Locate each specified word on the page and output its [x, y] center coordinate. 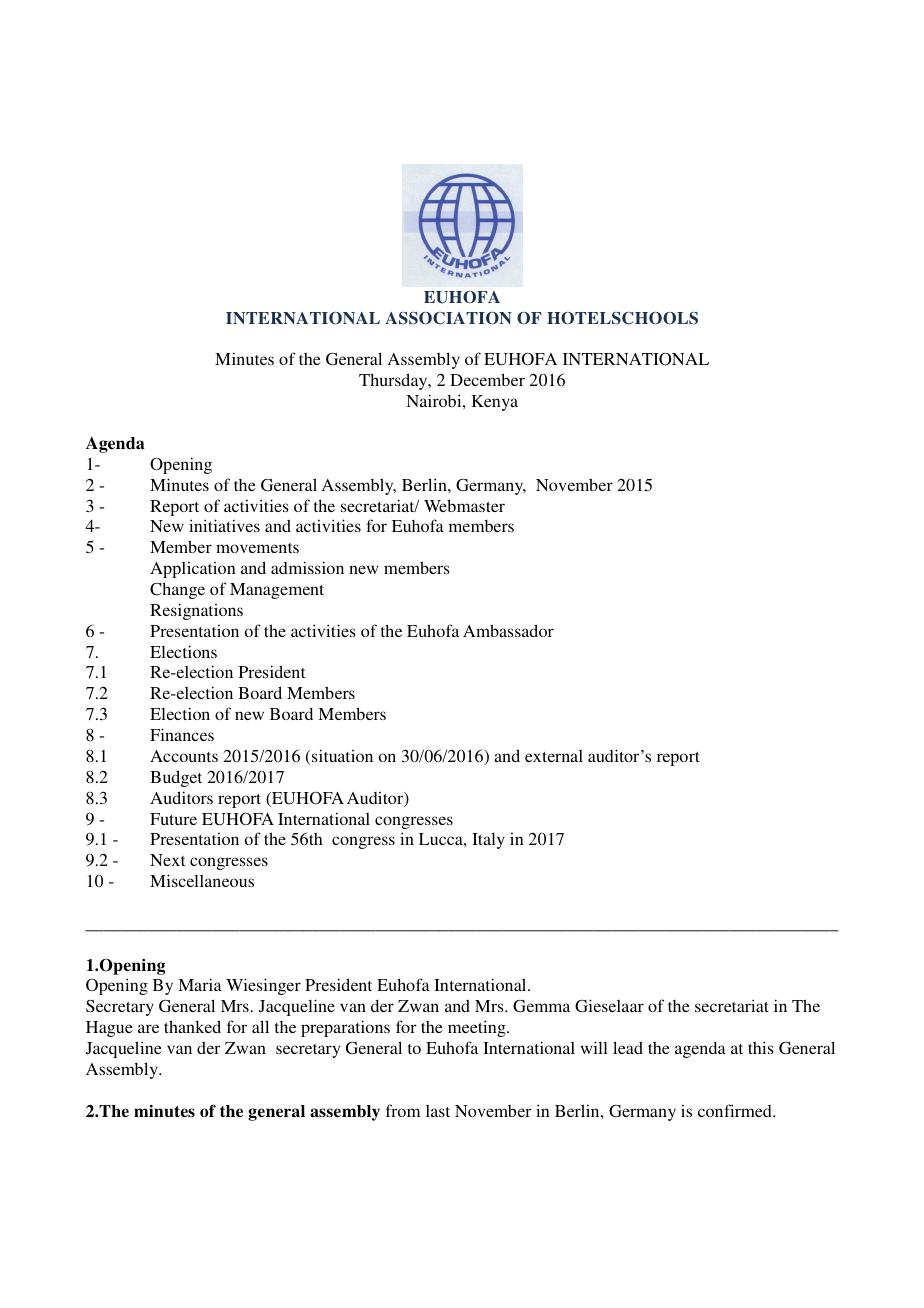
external [554, 756]
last [438, 1111]
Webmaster [464, 505]
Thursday [394, 381]
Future [173, 819]
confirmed [736, 1110]
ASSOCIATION [448, 318]
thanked [192, 1026]
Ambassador [508, 630]
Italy [488, 841]
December [487, 379]
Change [177, 590]
